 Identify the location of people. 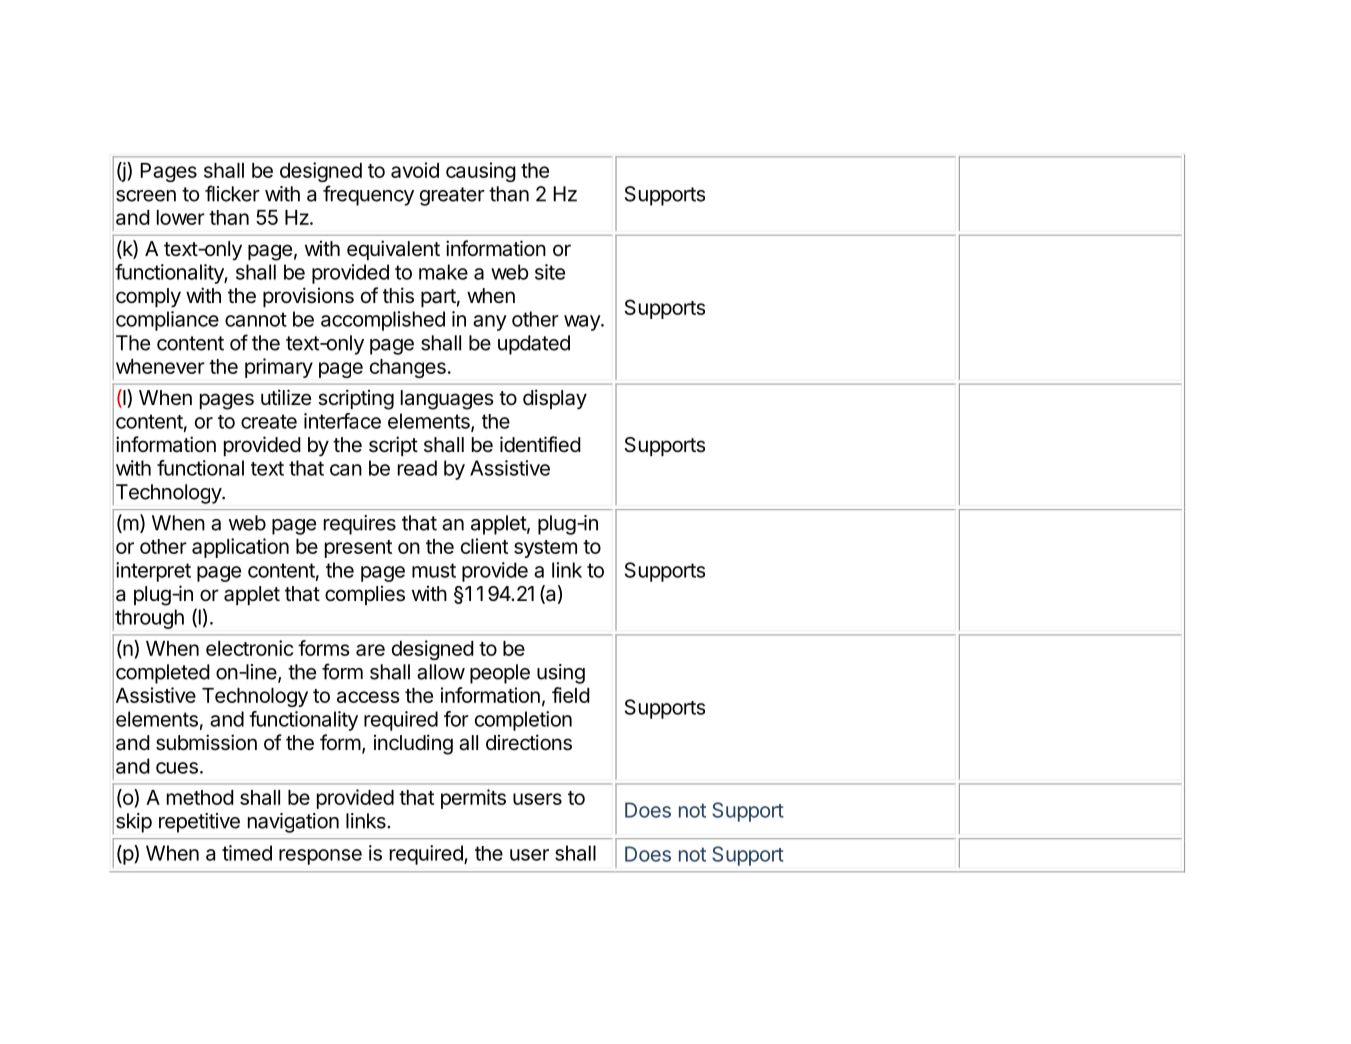
(500, 674).
